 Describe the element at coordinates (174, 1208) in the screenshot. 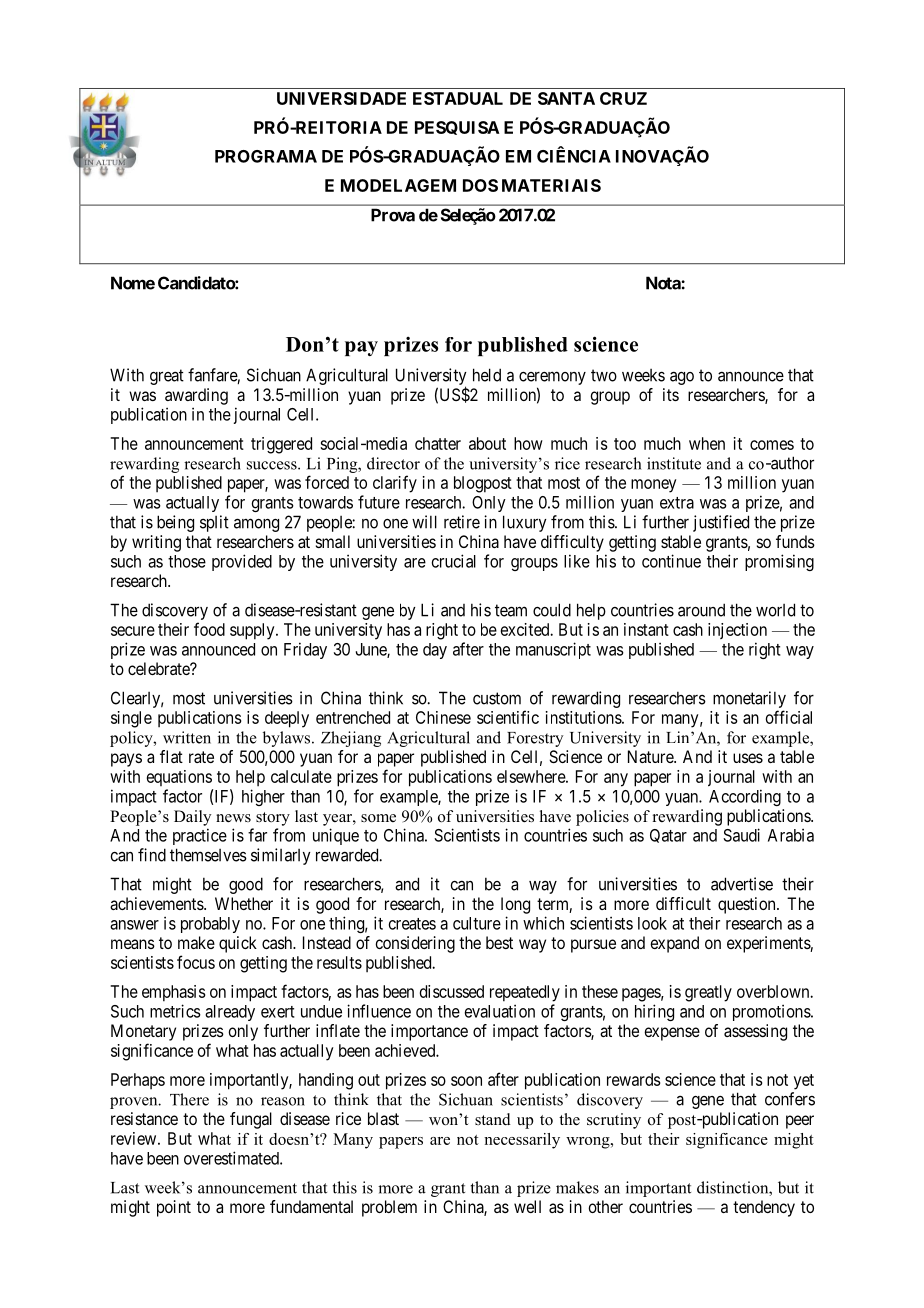

I see `point` at that location.
